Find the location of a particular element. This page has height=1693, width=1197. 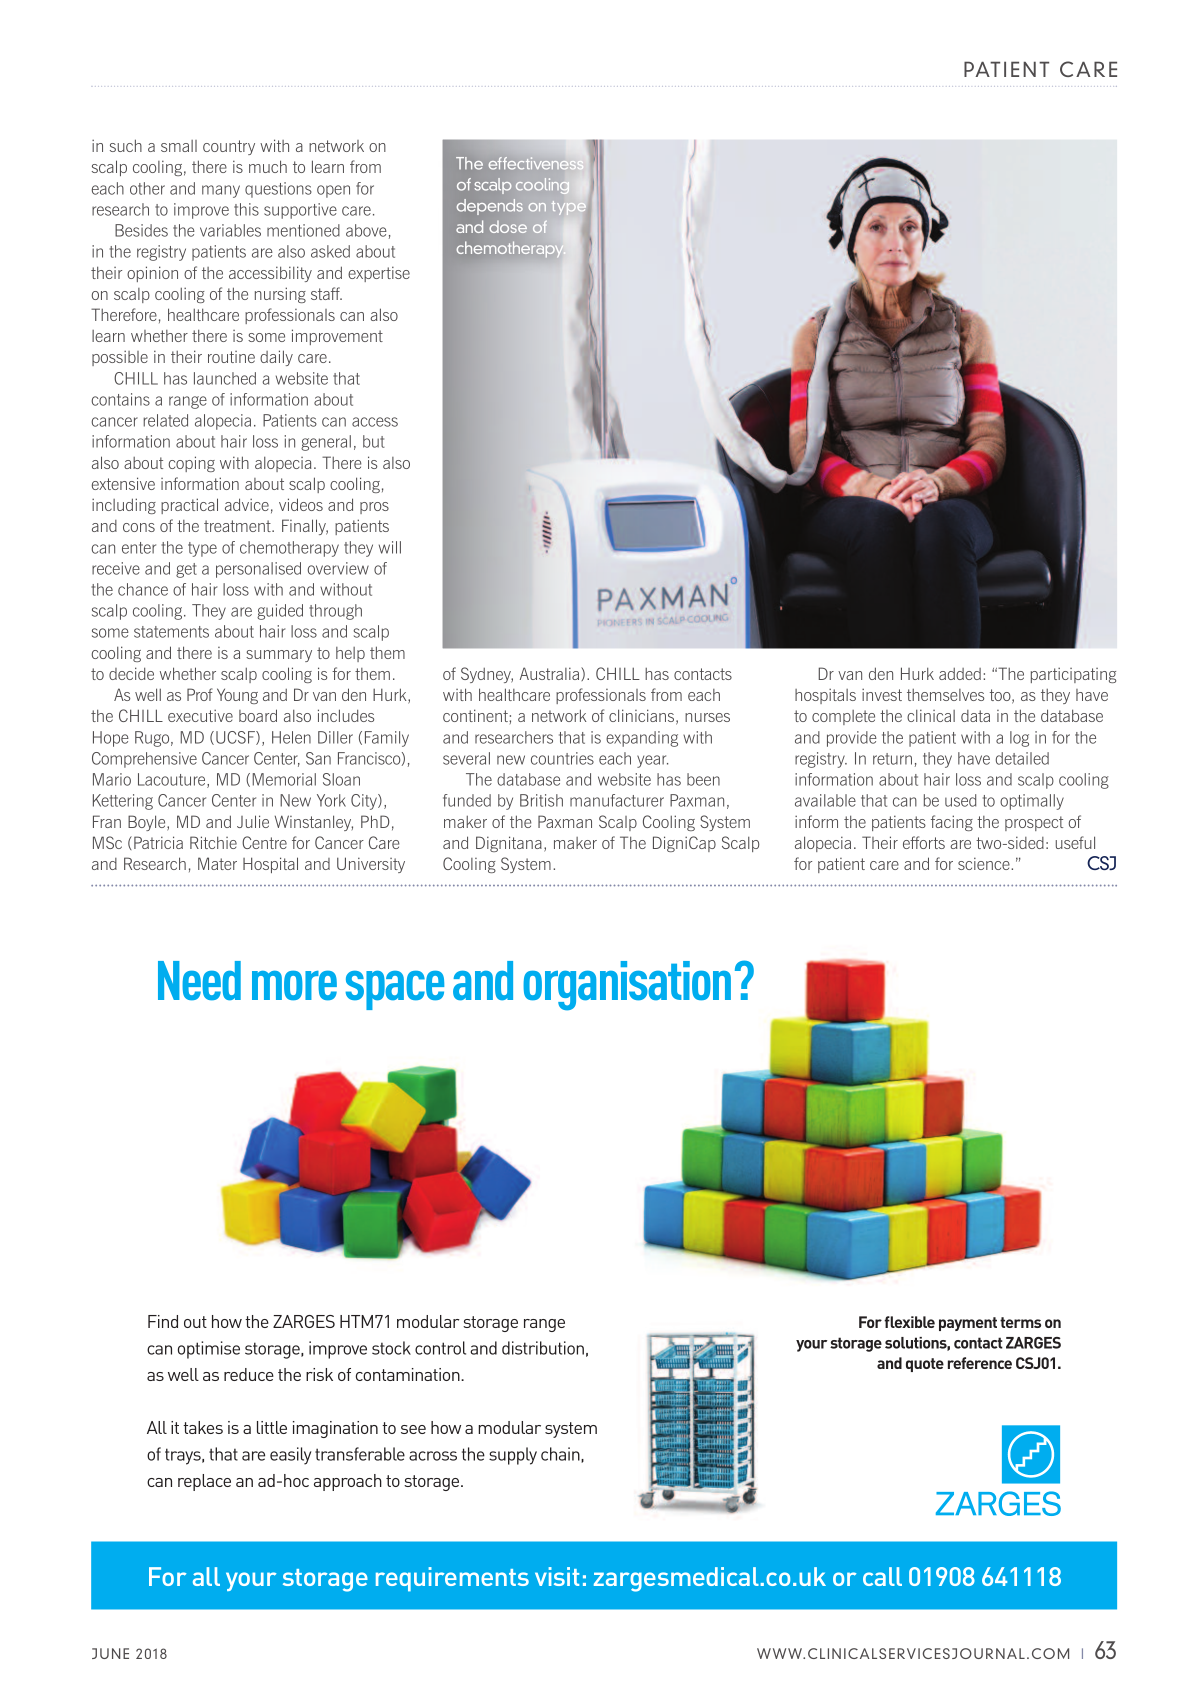

effectiveness is located at coordinates (536, 163).
